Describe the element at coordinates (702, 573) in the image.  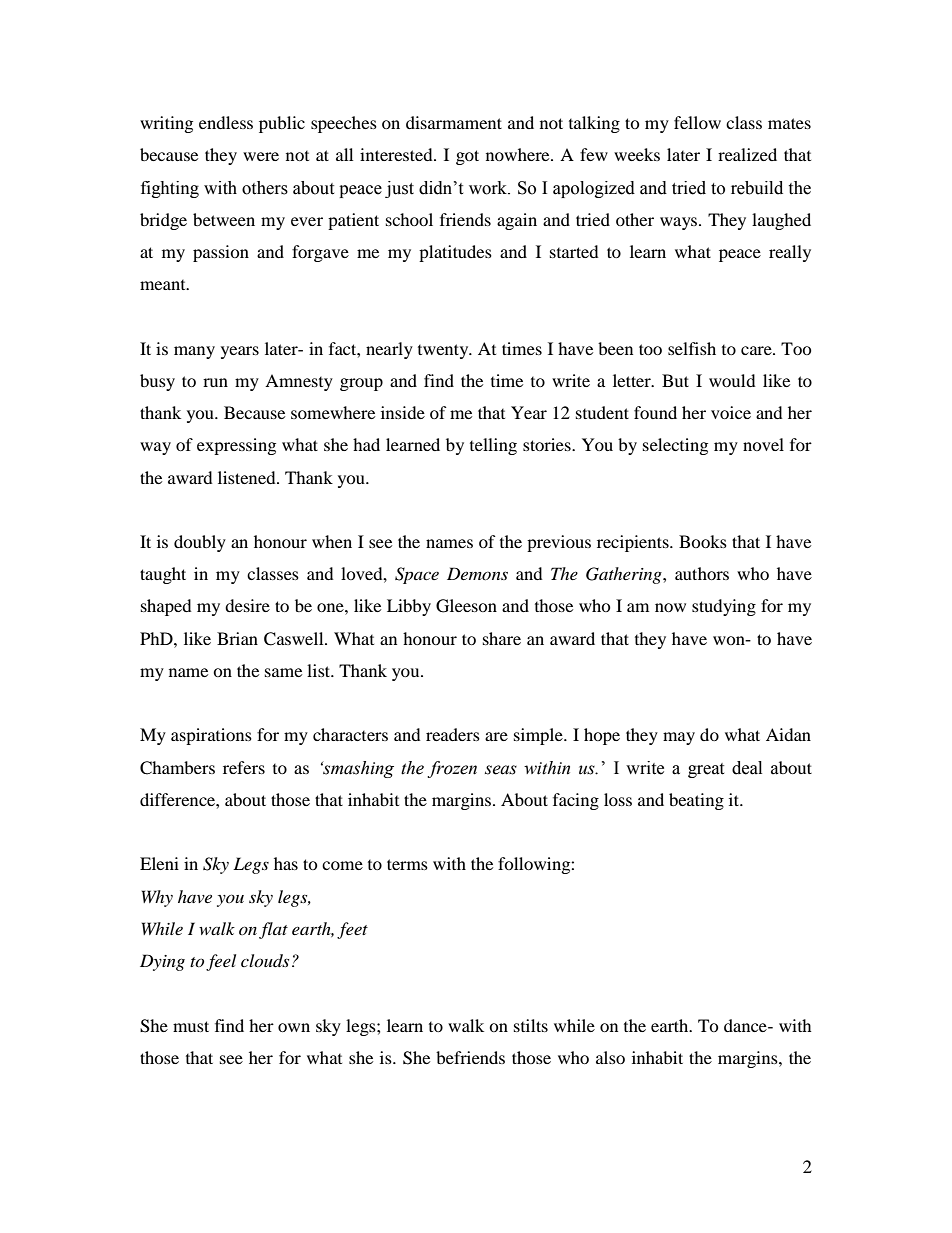
I see `authors` at that location.
